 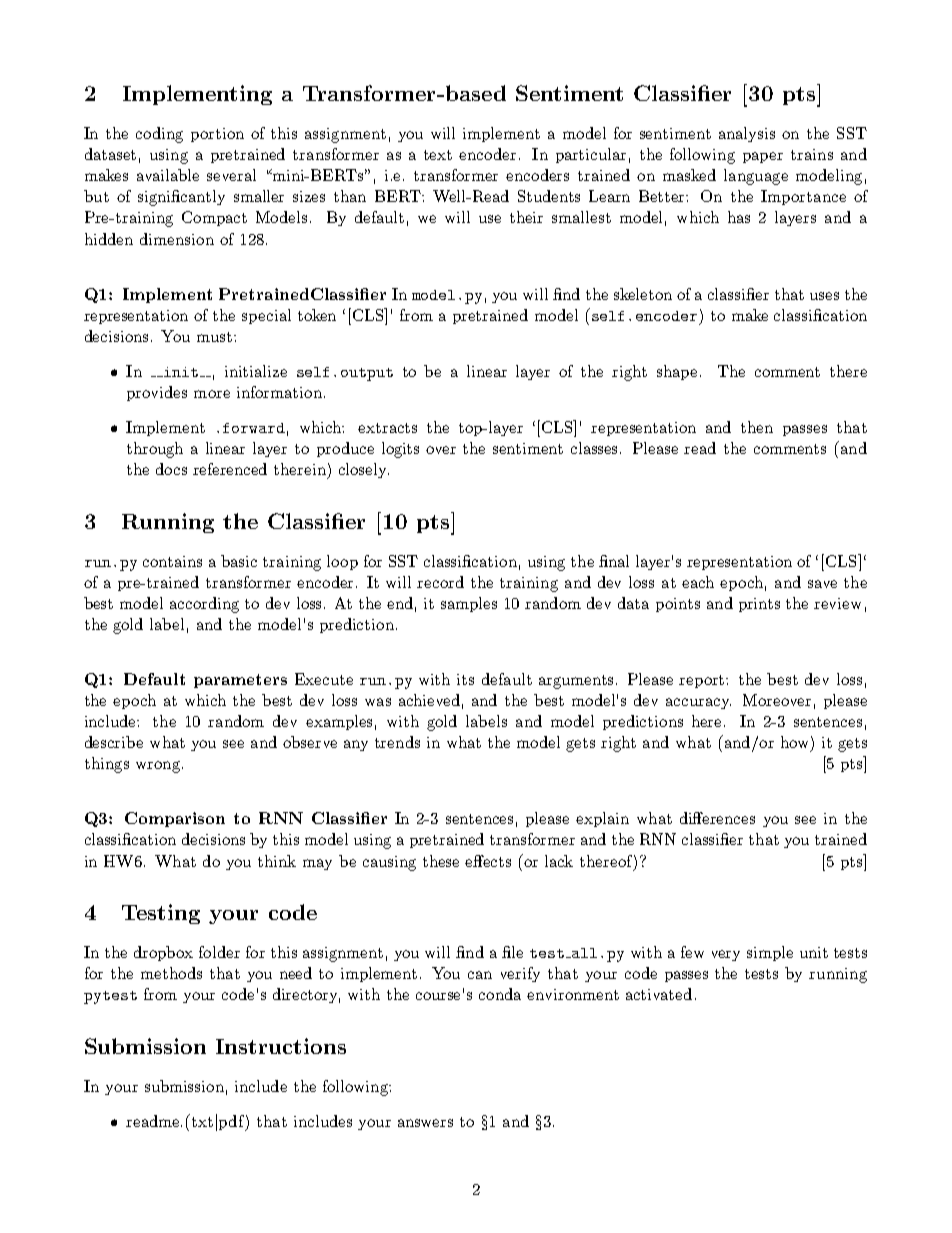 I want to click on then, so click(x=757, y=427).
